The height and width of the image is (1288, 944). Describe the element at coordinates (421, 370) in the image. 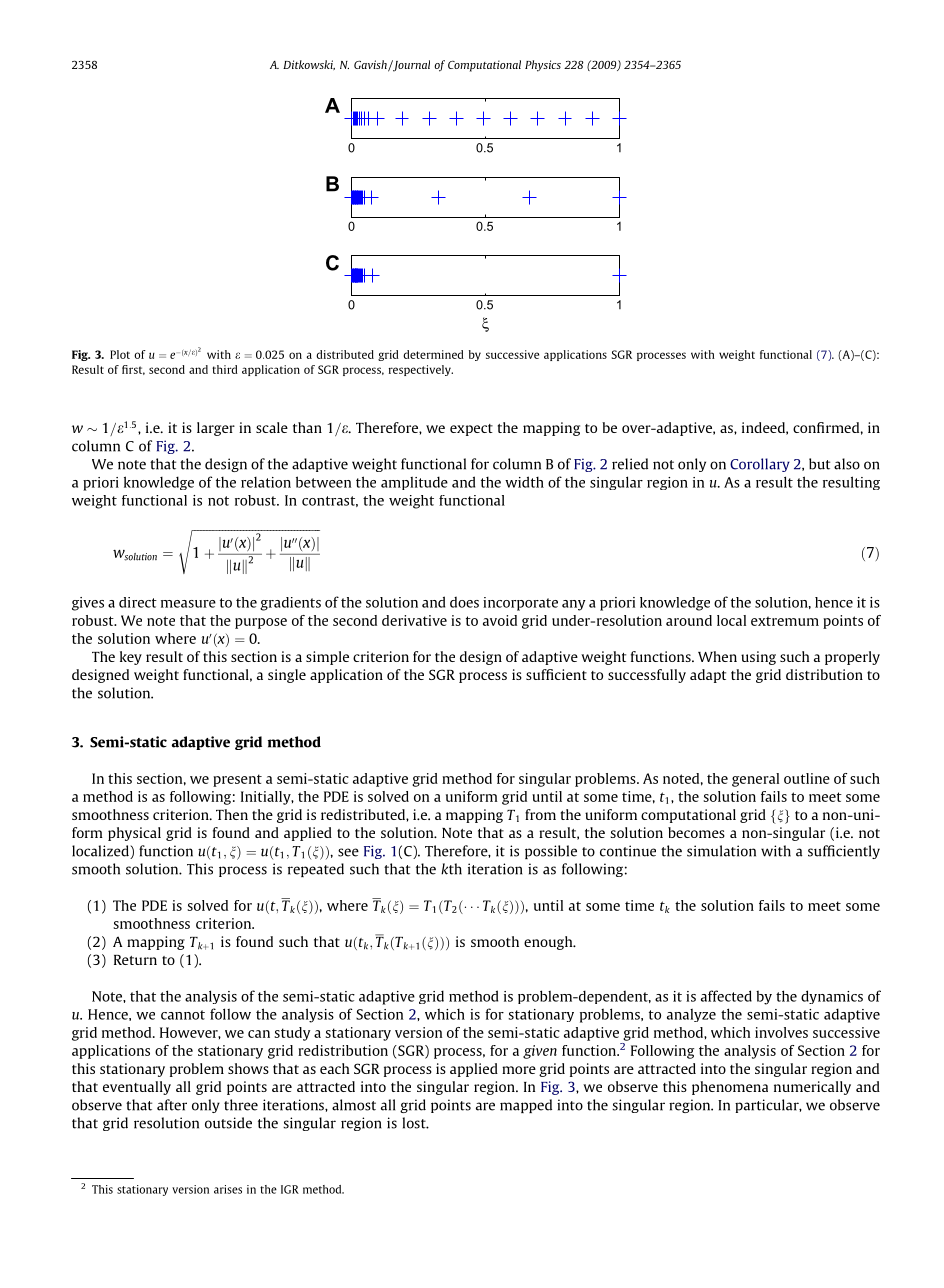

I see `respectively` at that location.
